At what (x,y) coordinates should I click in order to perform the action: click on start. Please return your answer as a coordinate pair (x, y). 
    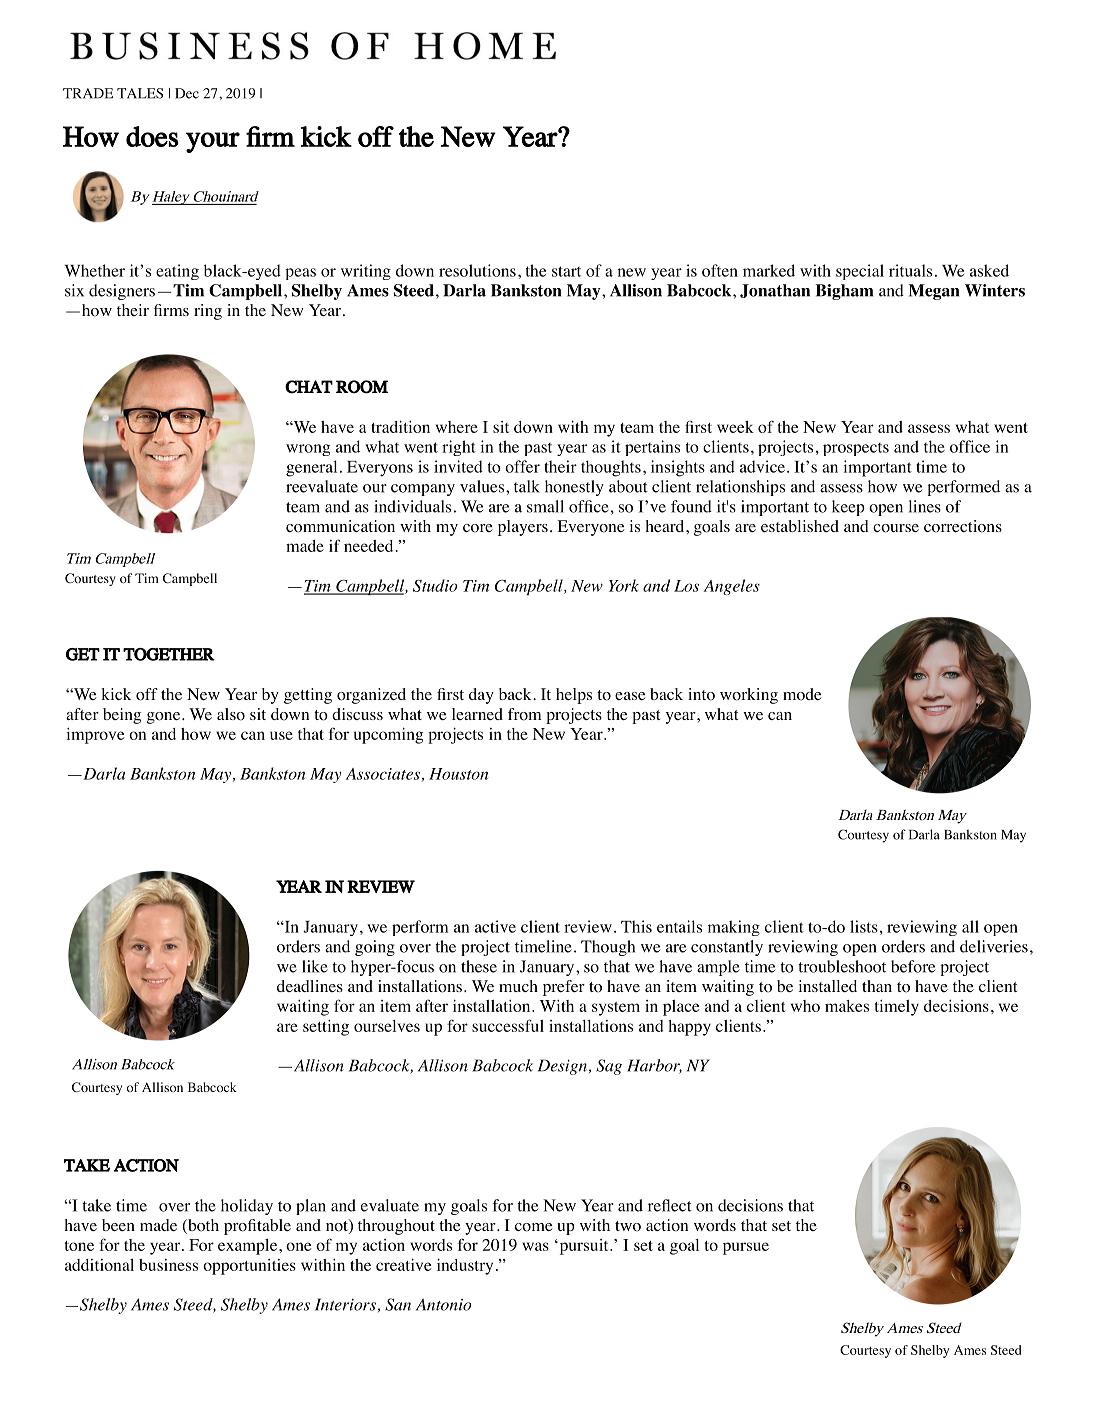
    Looking at the image, I should click on (566, 271).
